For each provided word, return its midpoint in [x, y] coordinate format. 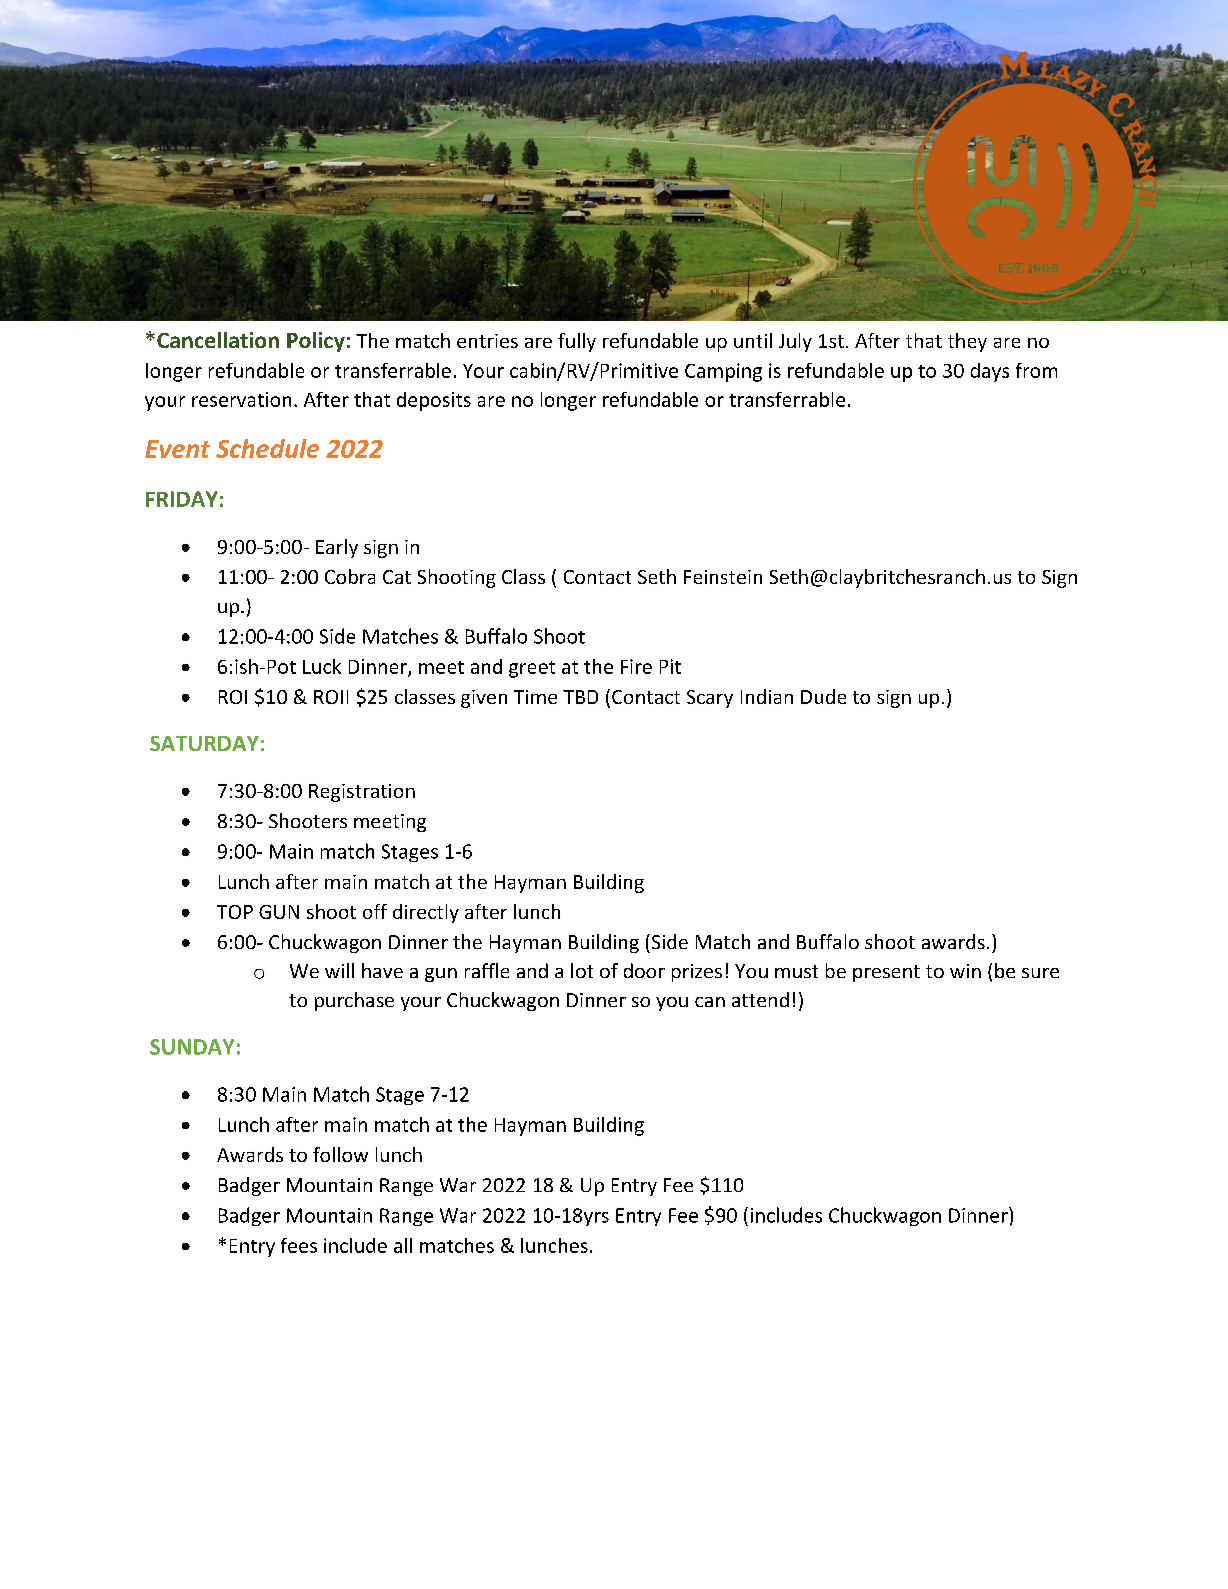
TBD [580, 697]
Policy [316, 342]
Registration [362, 793]
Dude [823, 696]
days [990, 372]
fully [577, 342]
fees [299, 1245]
